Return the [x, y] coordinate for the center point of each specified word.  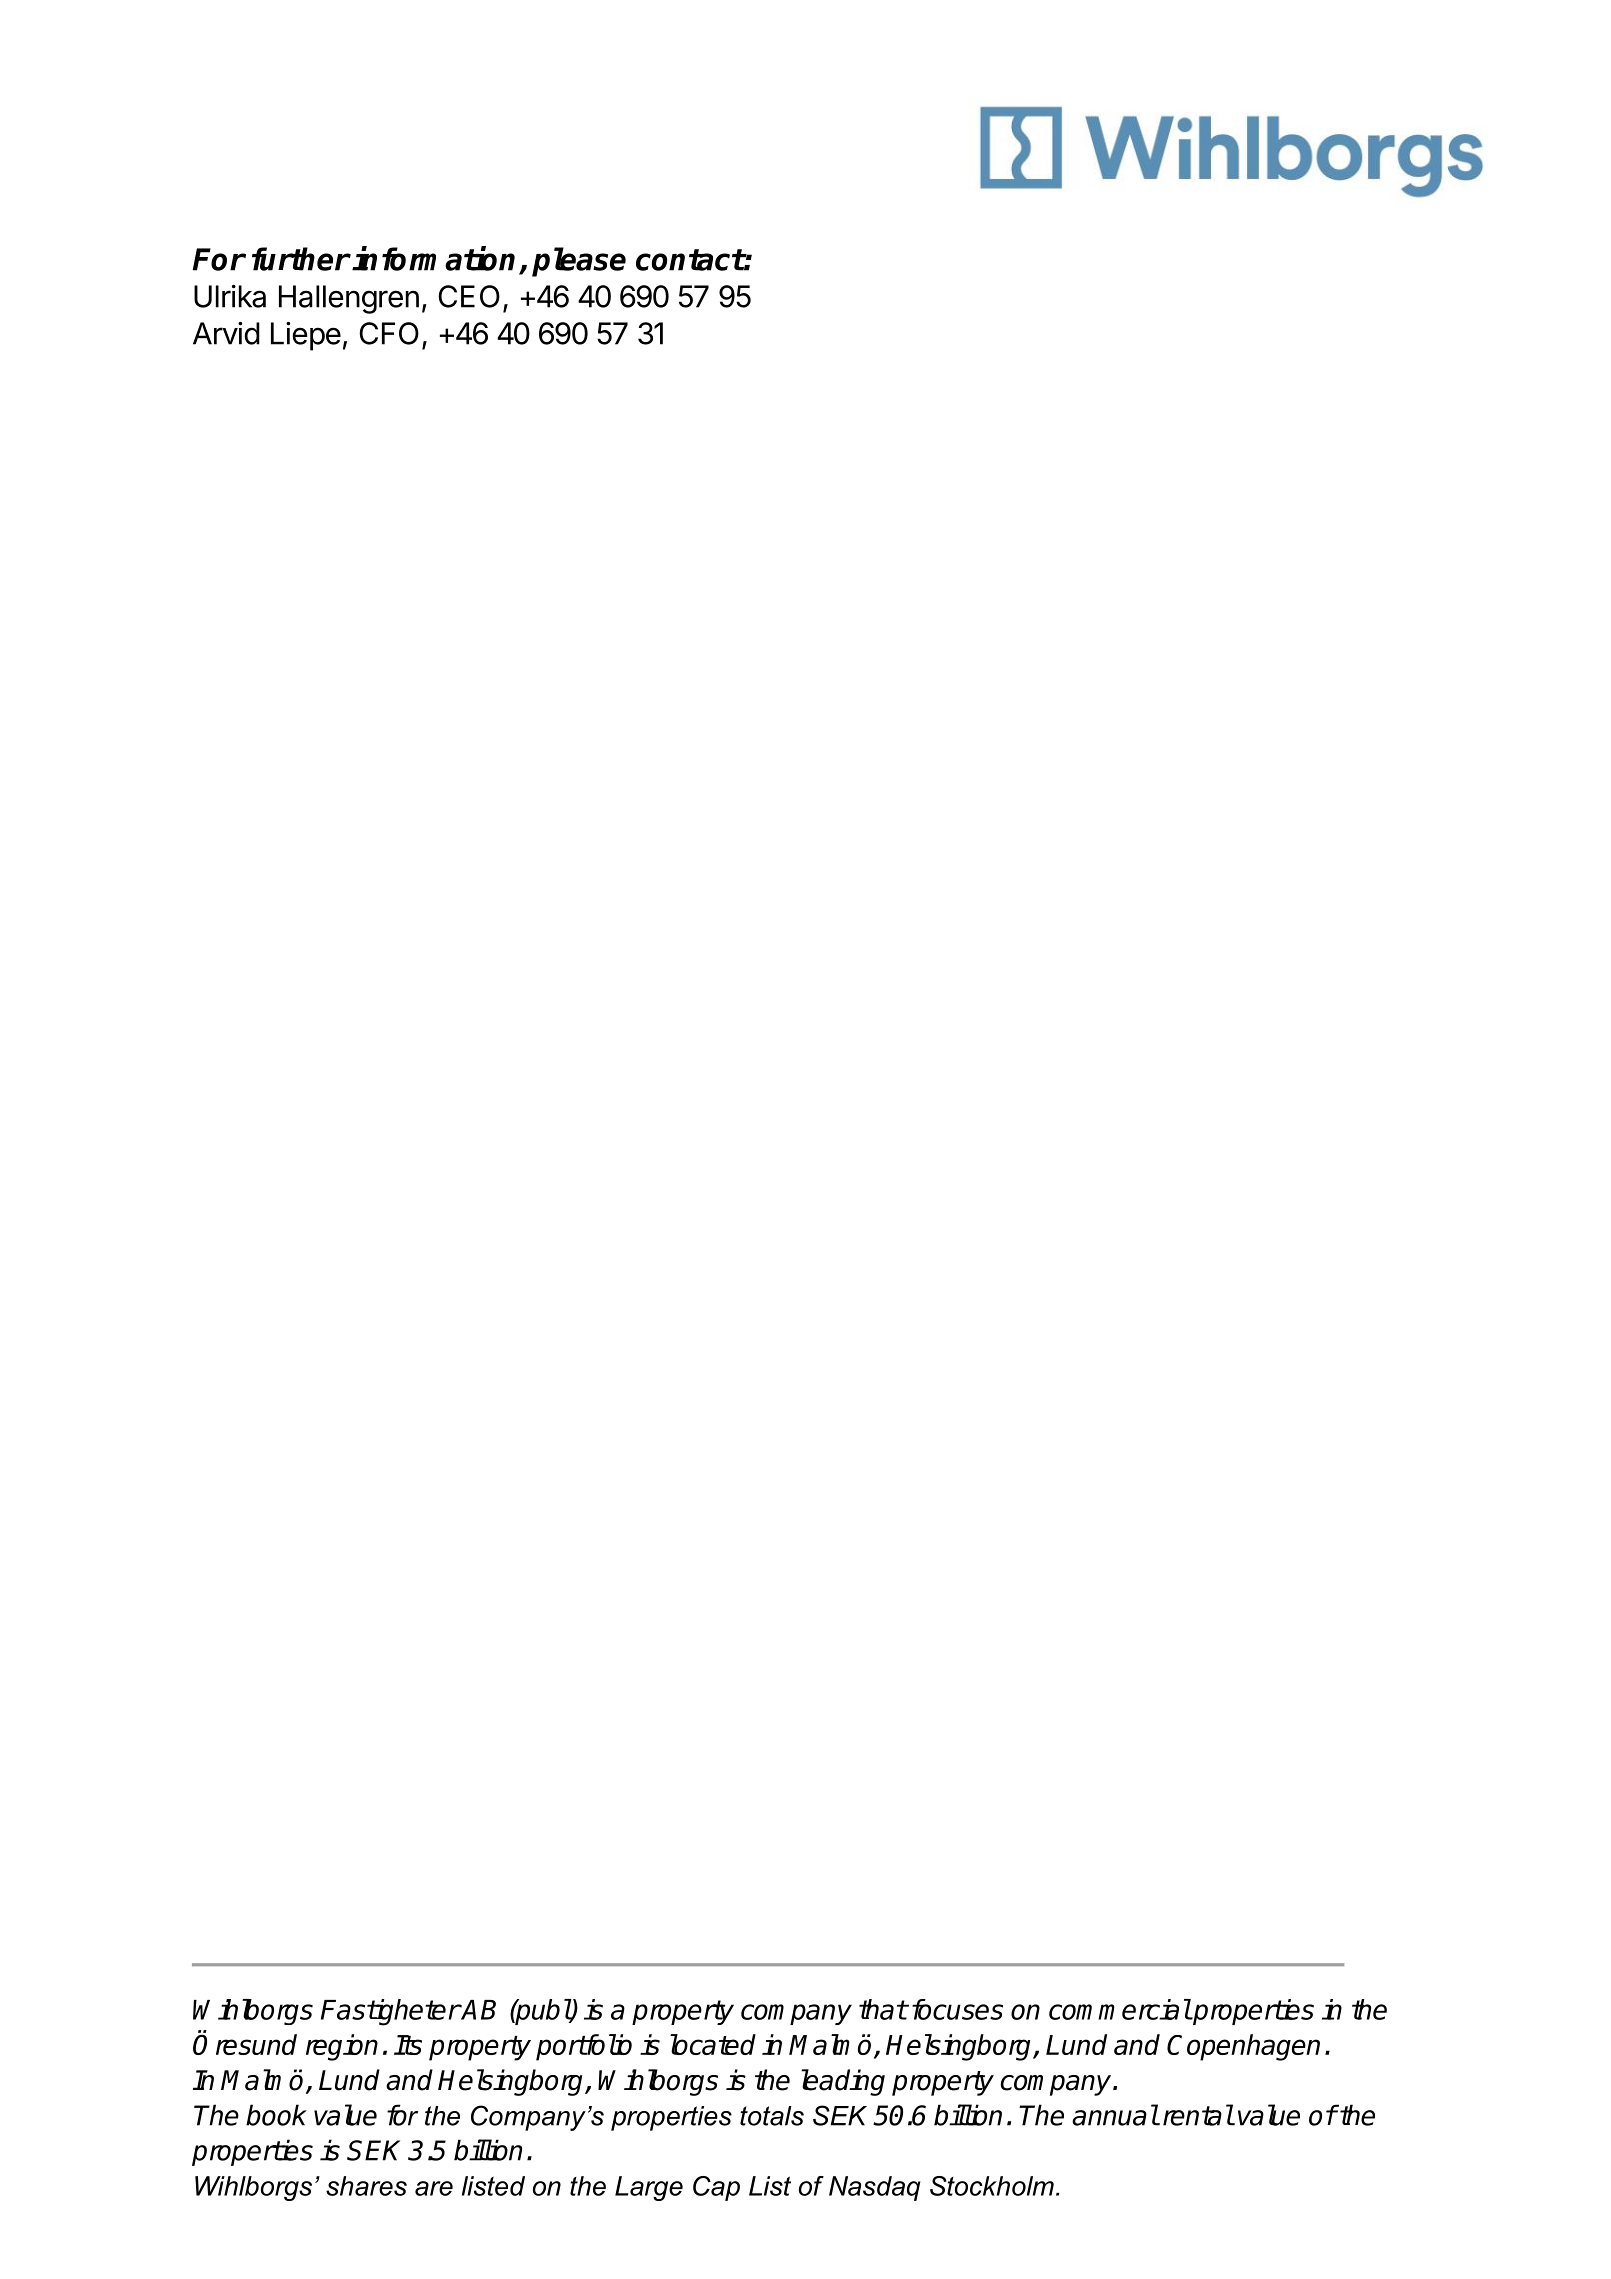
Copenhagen [1243, 2047]
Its [408, 2045]
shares [366, 2186]
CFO [389, 333]
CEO [469, 296]
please [579, 262]
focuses [957, 2009]
